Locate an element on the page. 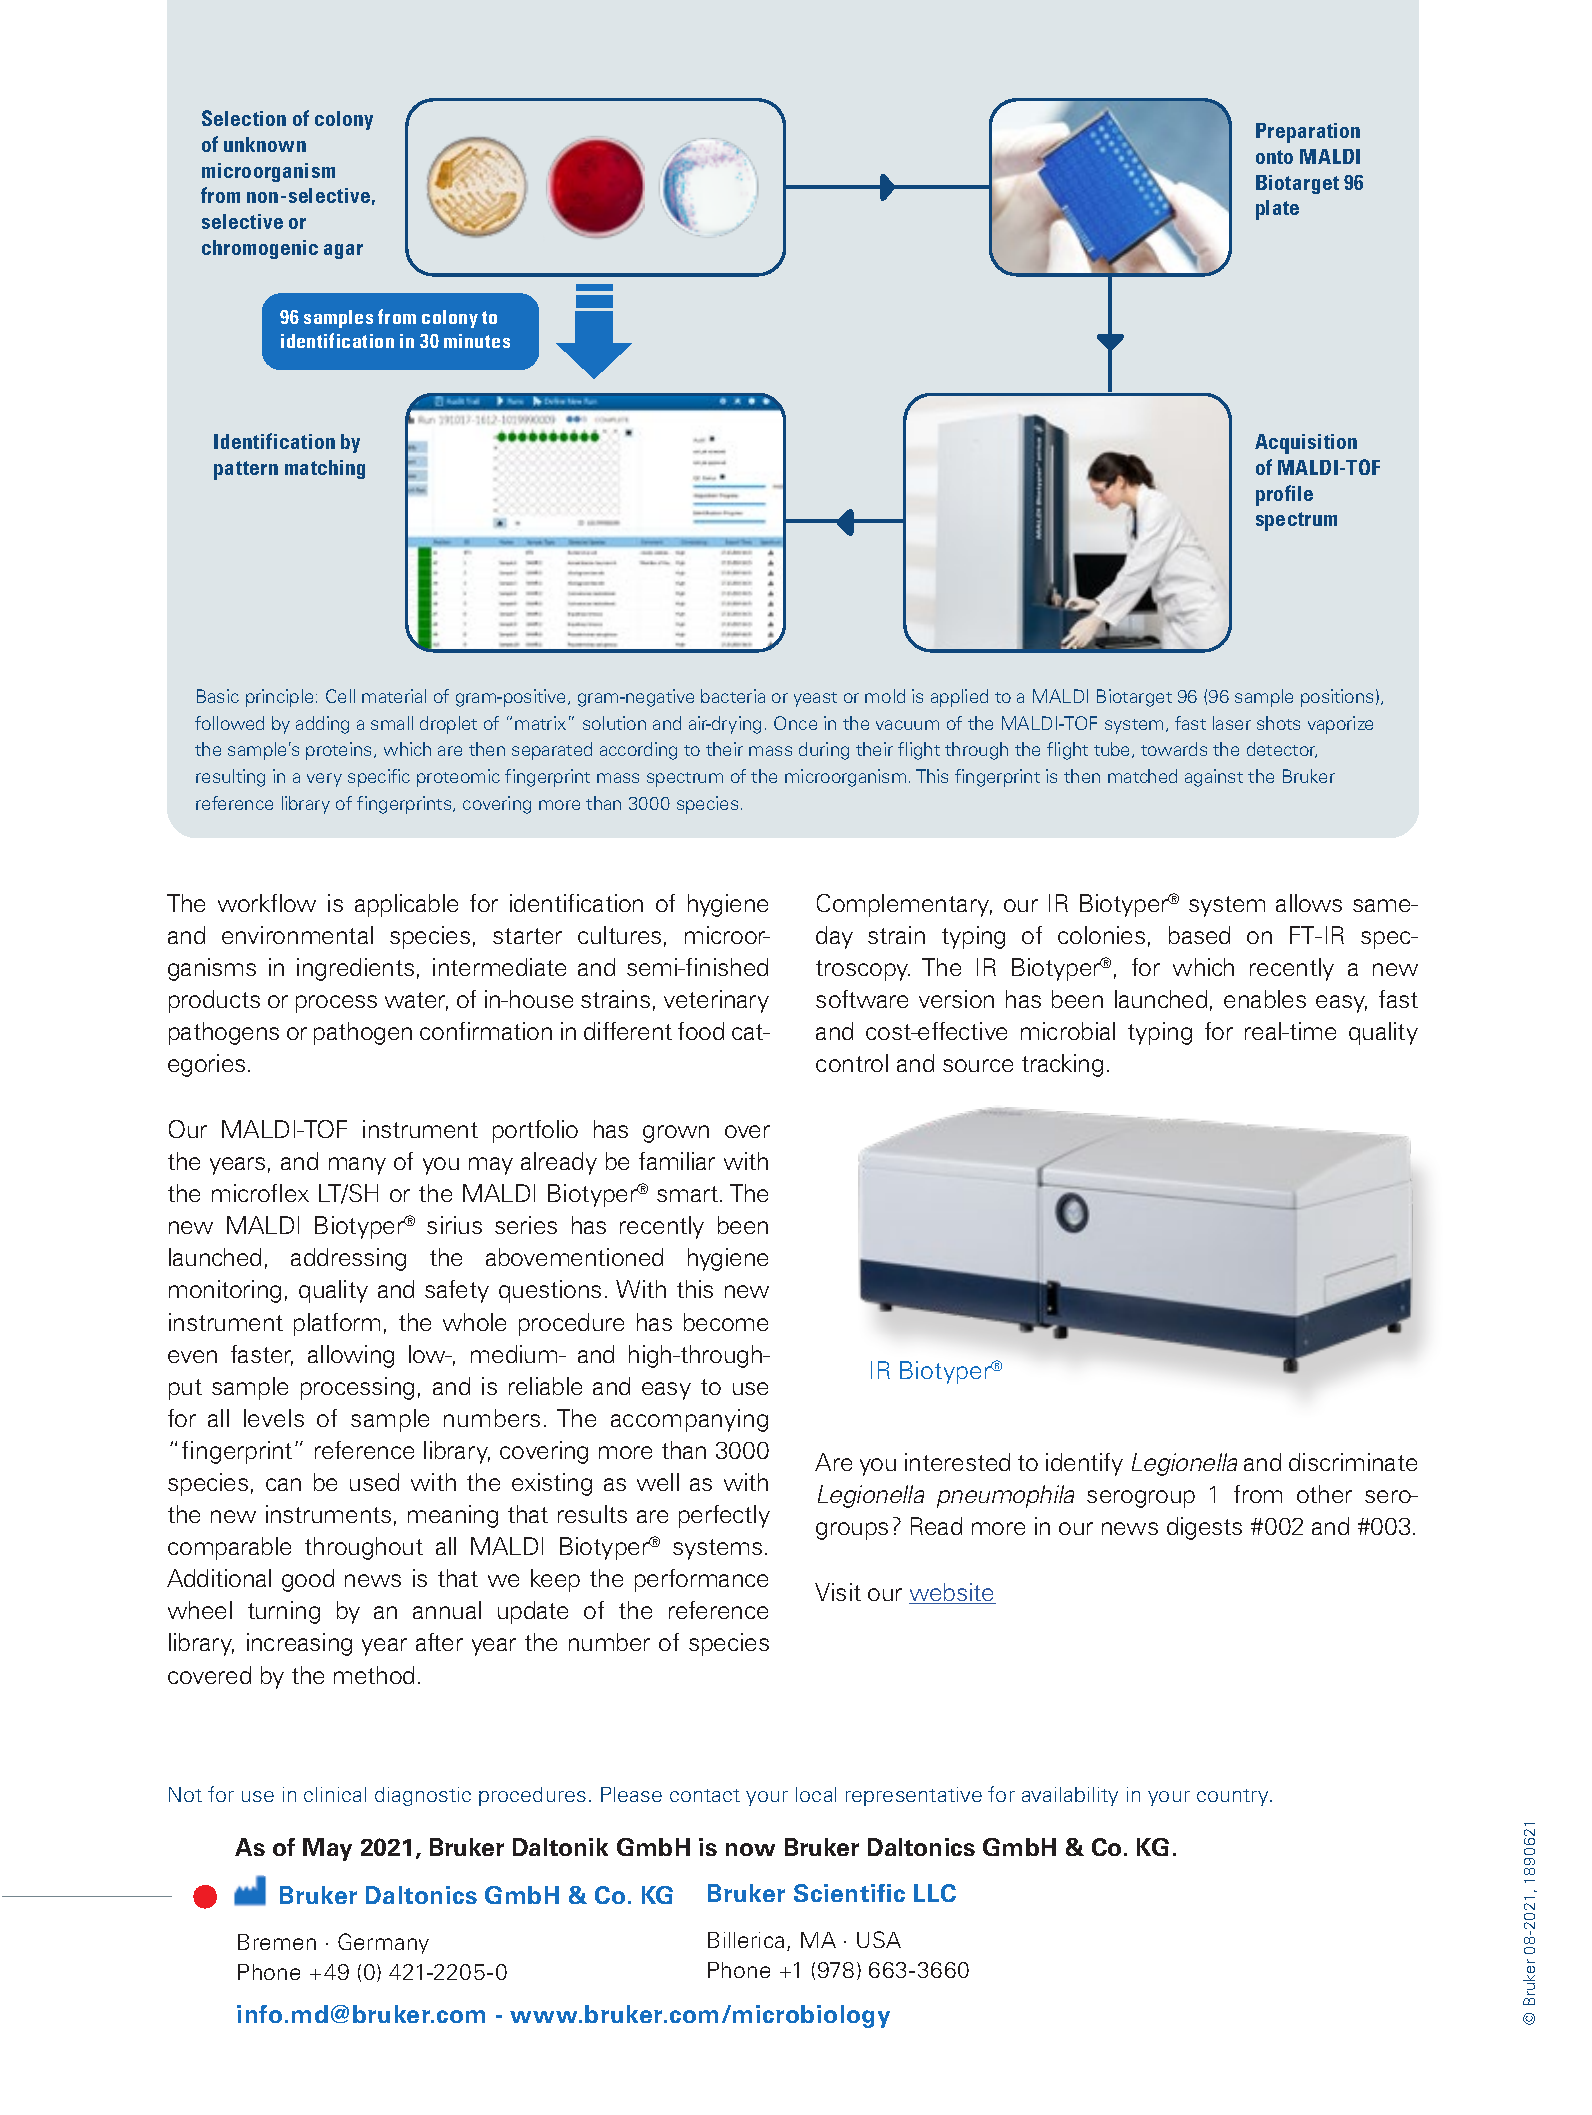  identify is located at coordinates (1084, 1464).
